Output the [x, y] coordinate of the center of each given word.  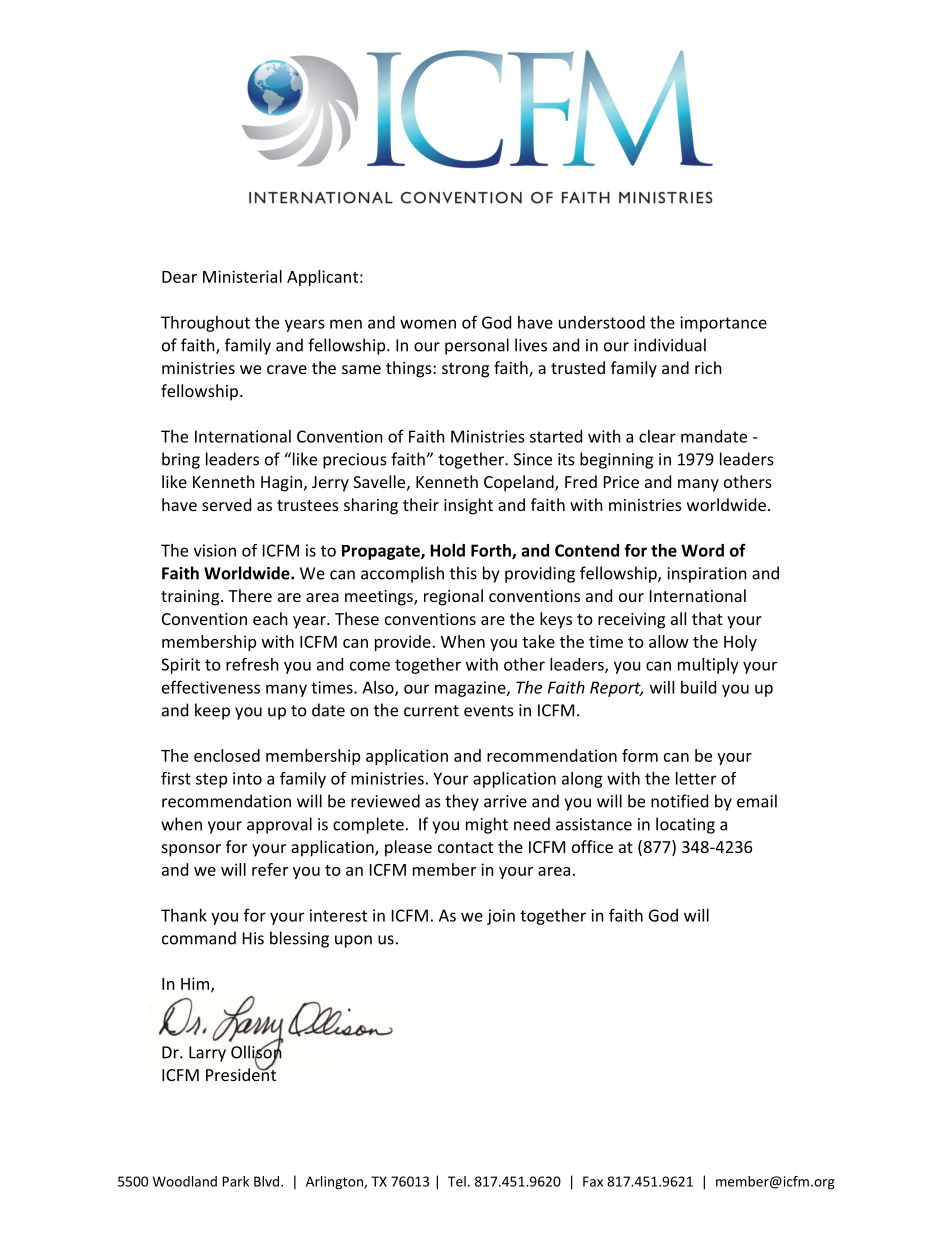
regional [453, 597]
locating [685, 825]
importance [723, 324]
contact [465, 847]
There [250, 595]
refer [270, 869]
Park [236, 1181]
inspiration [707, 575]
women [428, 324]
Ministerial [242, 276]
